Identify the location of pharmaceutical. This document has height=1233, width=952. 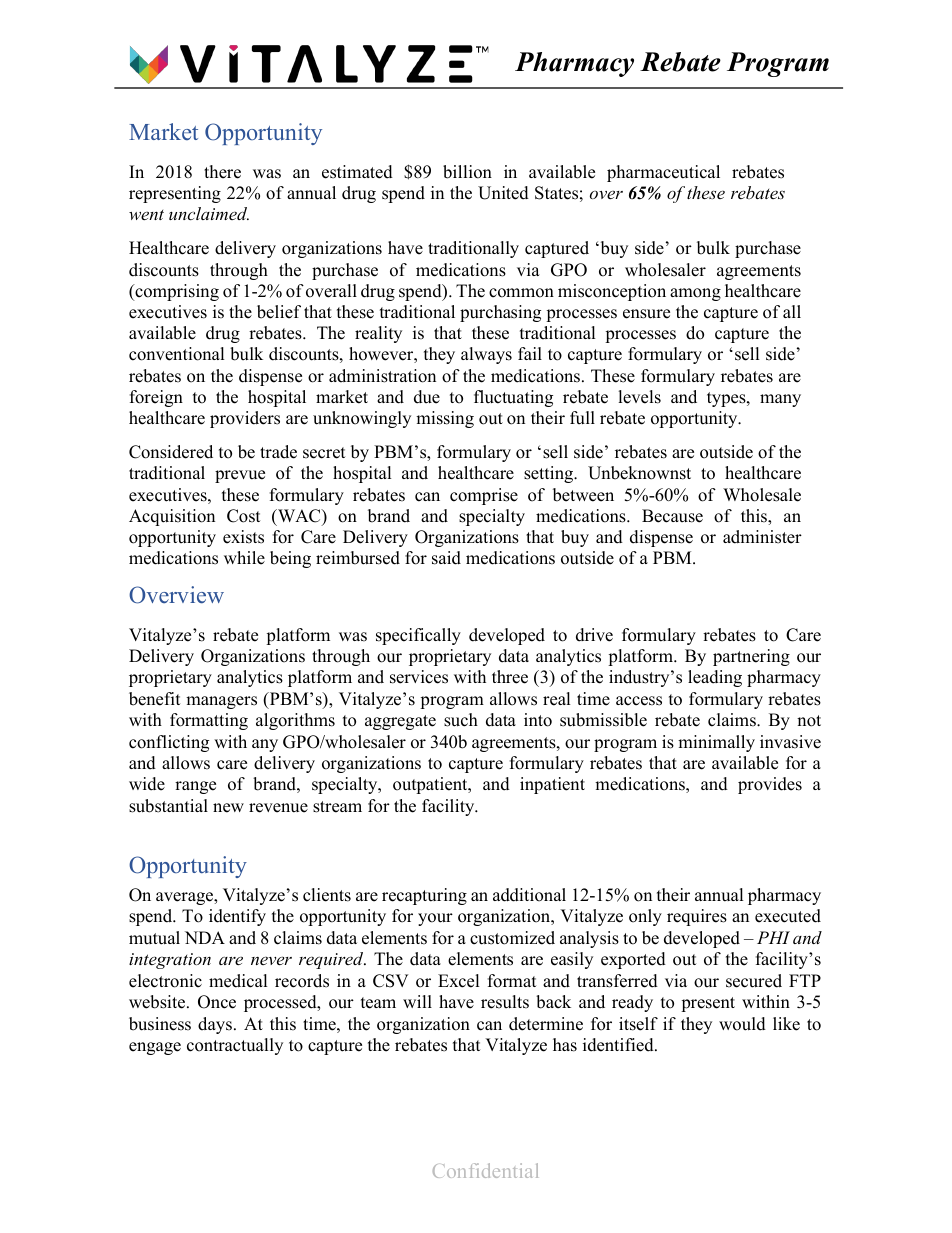
(663, 173).
